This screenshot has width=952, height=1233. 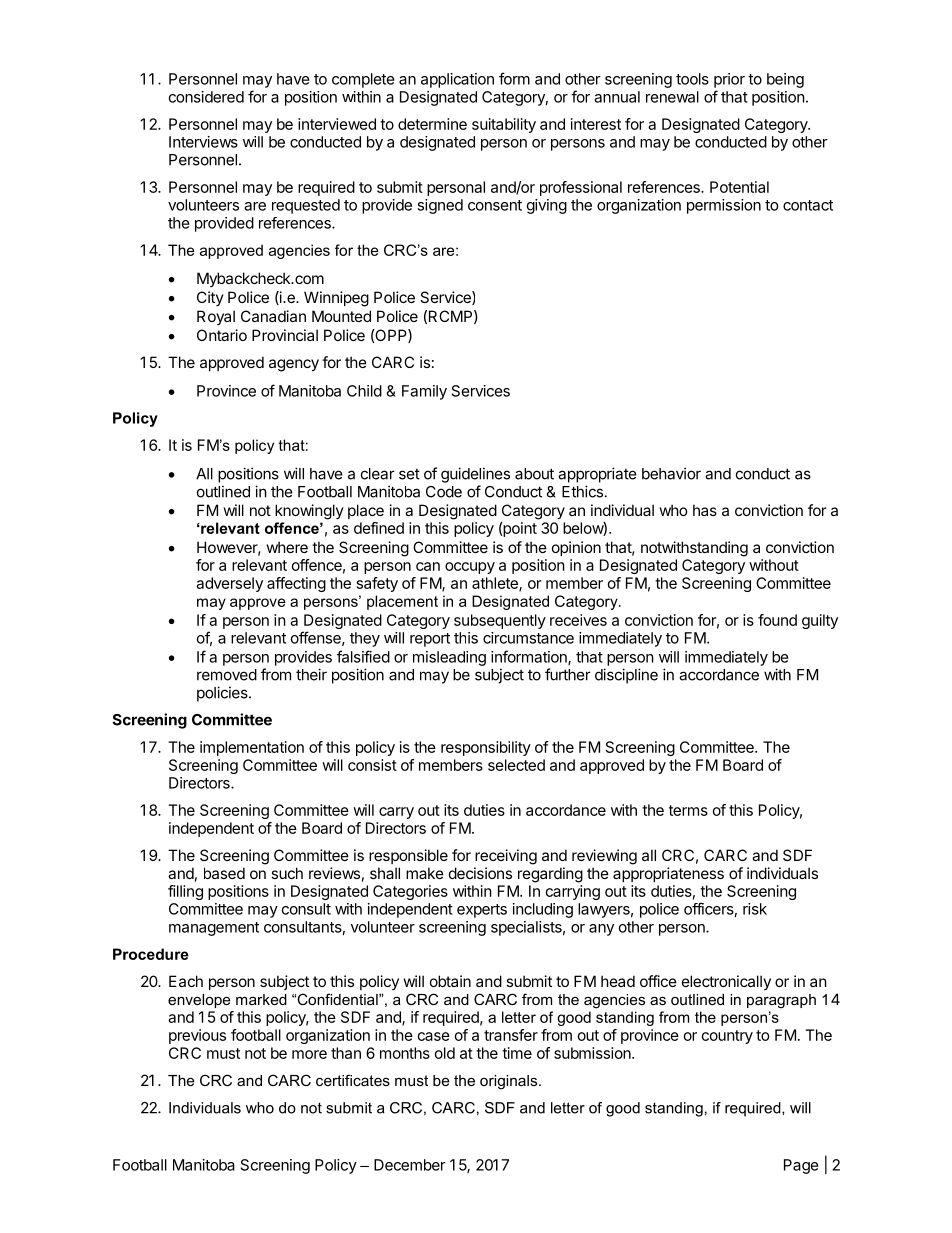 I want to click on adversely, so click(x=229, y=584).
